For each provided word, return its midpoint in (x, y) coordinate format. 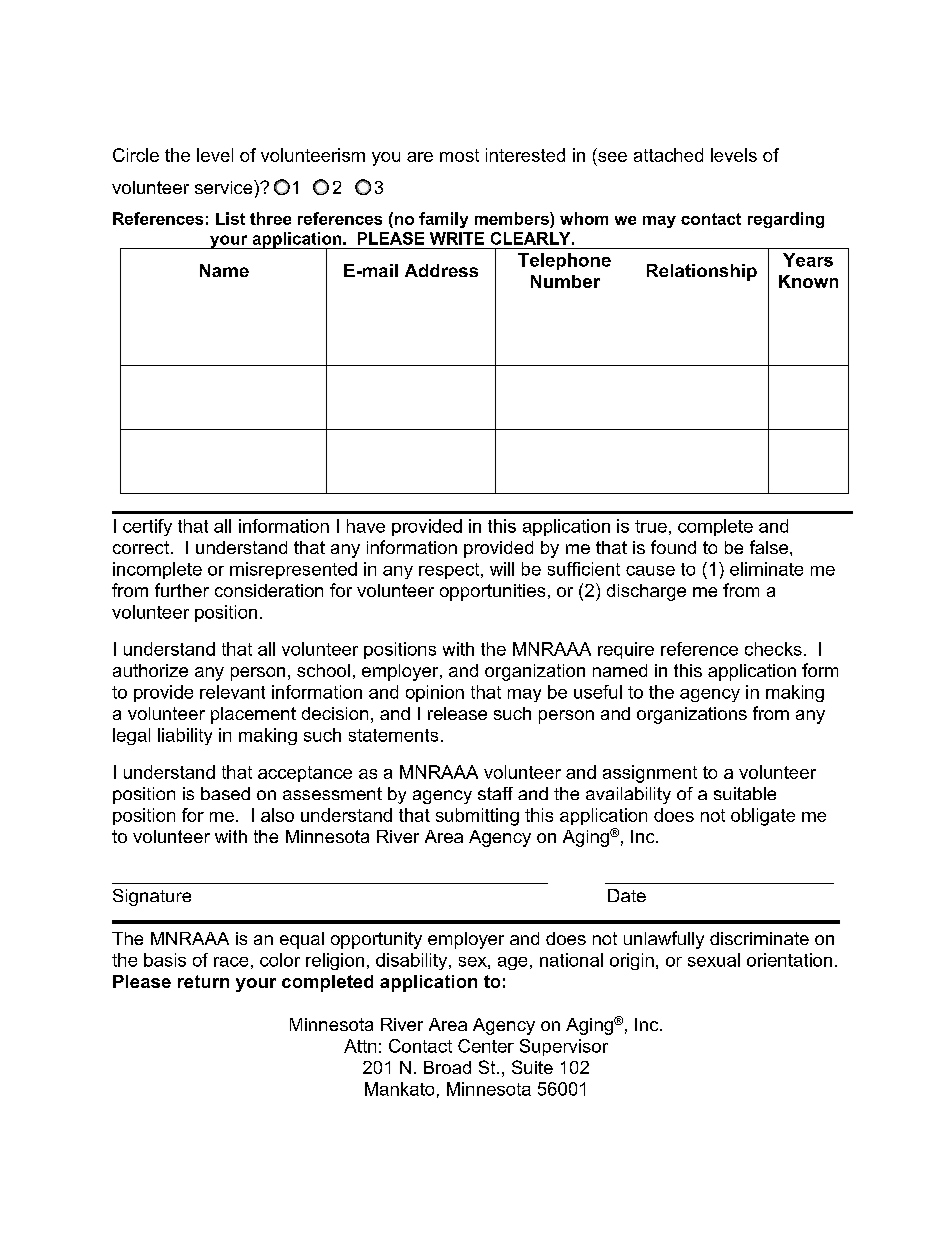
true (651, 526)
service (225, 187)
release (457, 713)
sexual (714, 960)
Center (486, 1046)
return (203, 981)
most (459, 155)
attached (668, 155)
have (366, 526)
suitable (745, 793)
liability (185, 736)
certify (147, 527)
